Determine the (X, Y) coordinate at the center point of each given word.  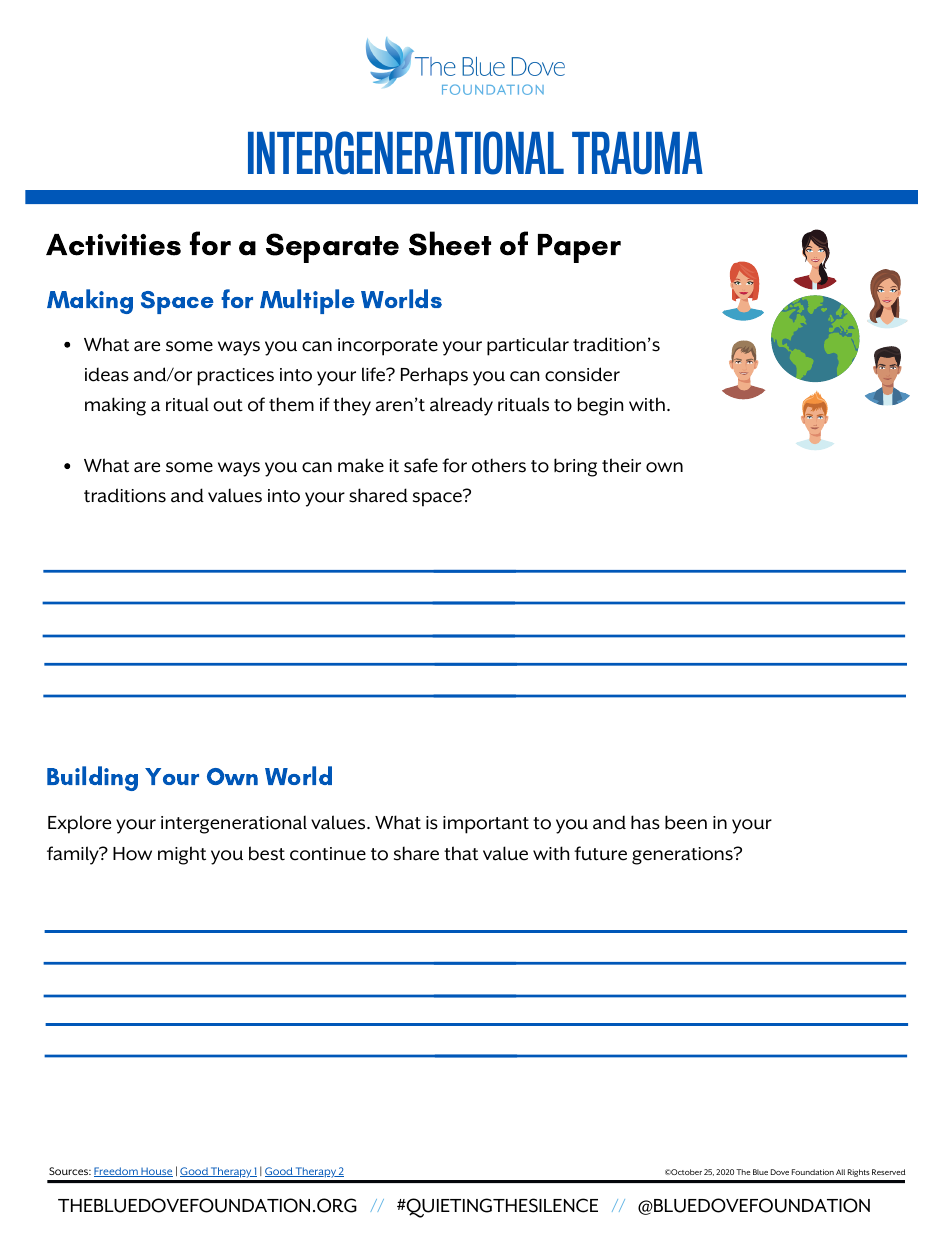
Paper (579, 248)
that (461, 853)
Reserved (888, 1172)
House (156, 1172)
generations (683, 856)
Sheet (450, 243)
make (361, 465)
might (182, 855)
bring (575, 467)
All (840, 1172)
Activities (113, 245)
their (621, 465)
